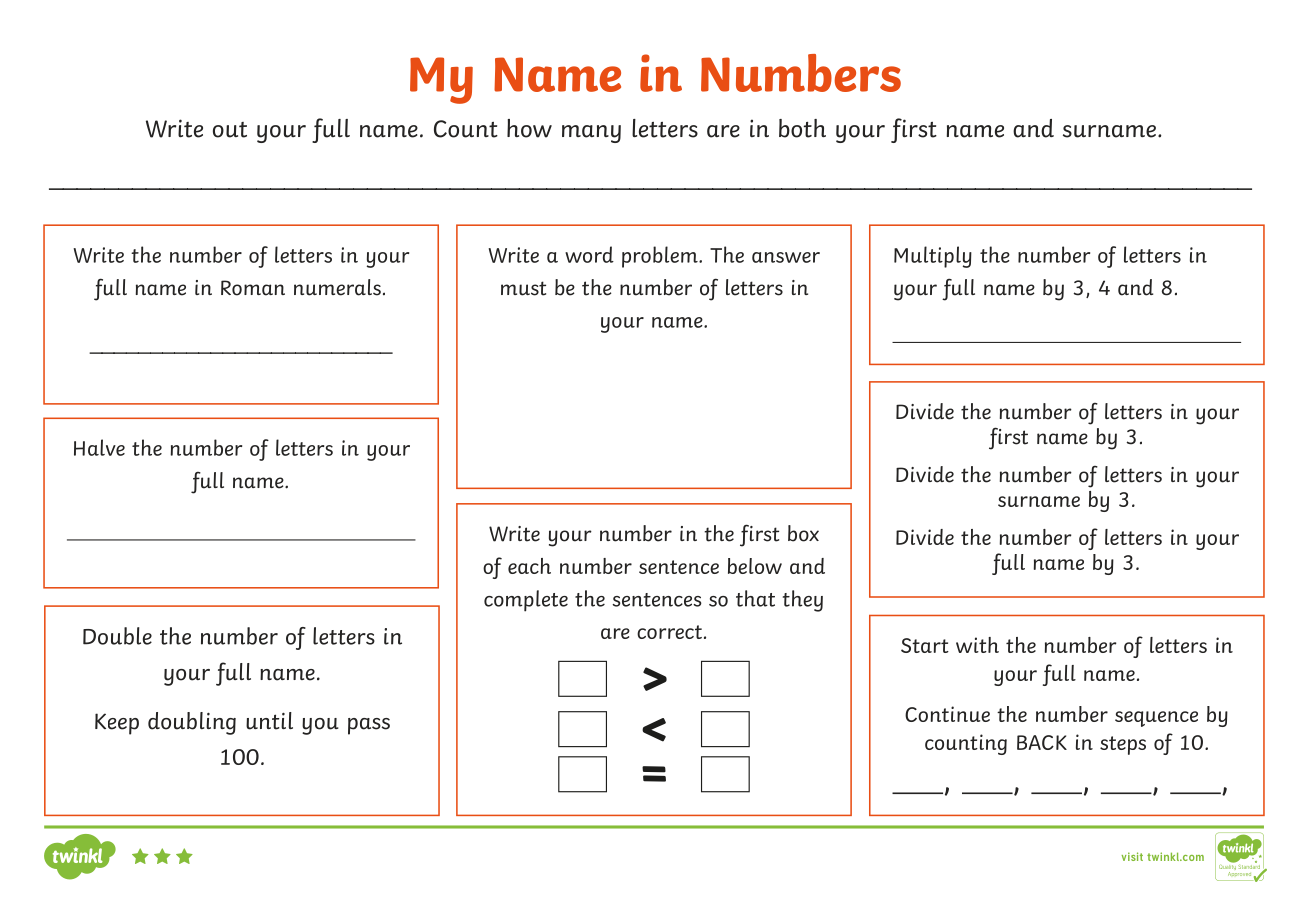  What do you see at coordinates (253, 288) in the page?
I see `Roman` at bounding box center [253, 288].
